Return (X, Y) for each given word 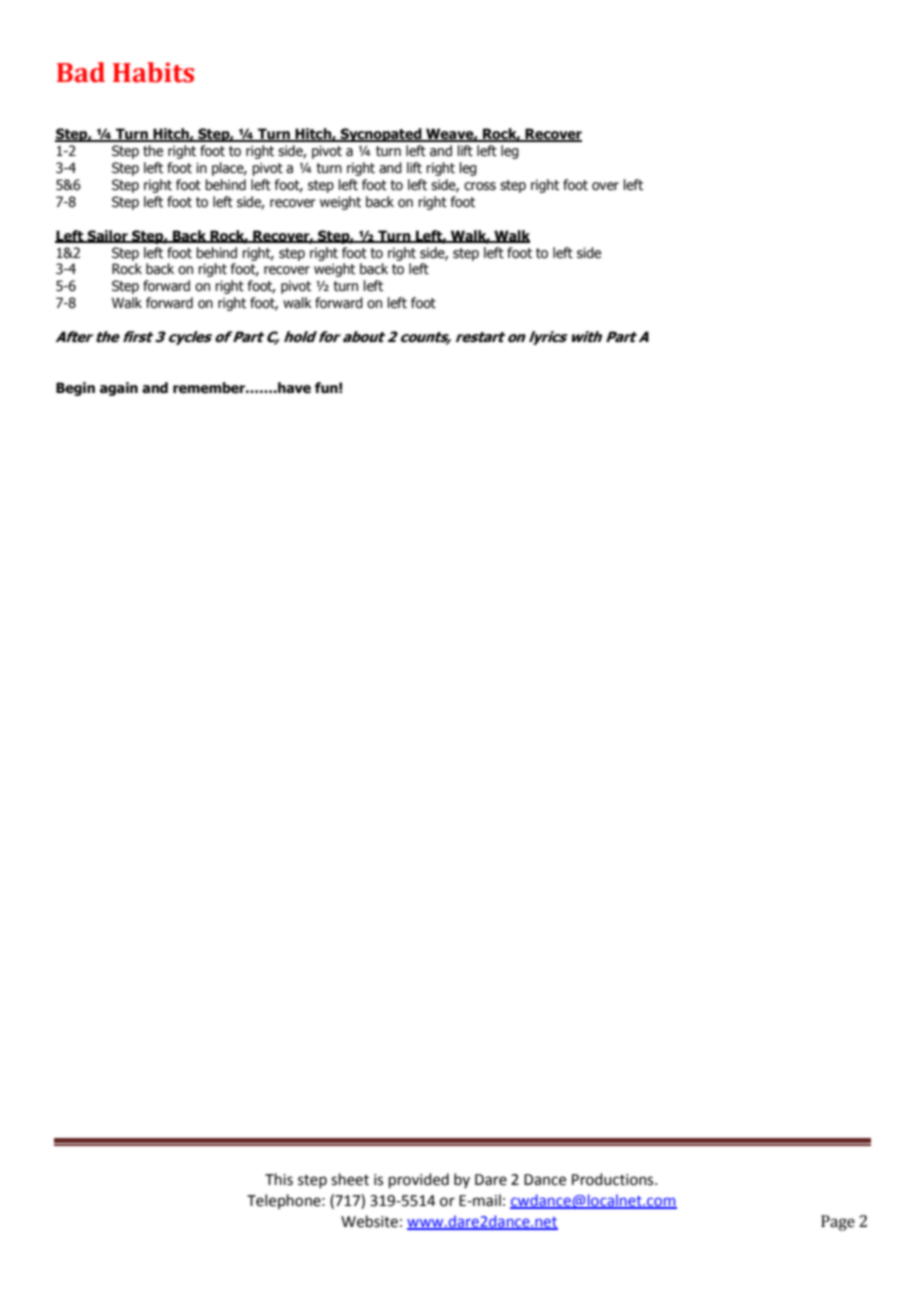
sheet (350, 1179)
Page (838, 1223)
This (279, 1179)
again (119, 389)
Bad (81, 72)
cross (480, 186)
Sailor (108, 236)
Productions (614, 1179)
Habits (153, 72)
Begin (75, 389)
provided (419, 1180)
